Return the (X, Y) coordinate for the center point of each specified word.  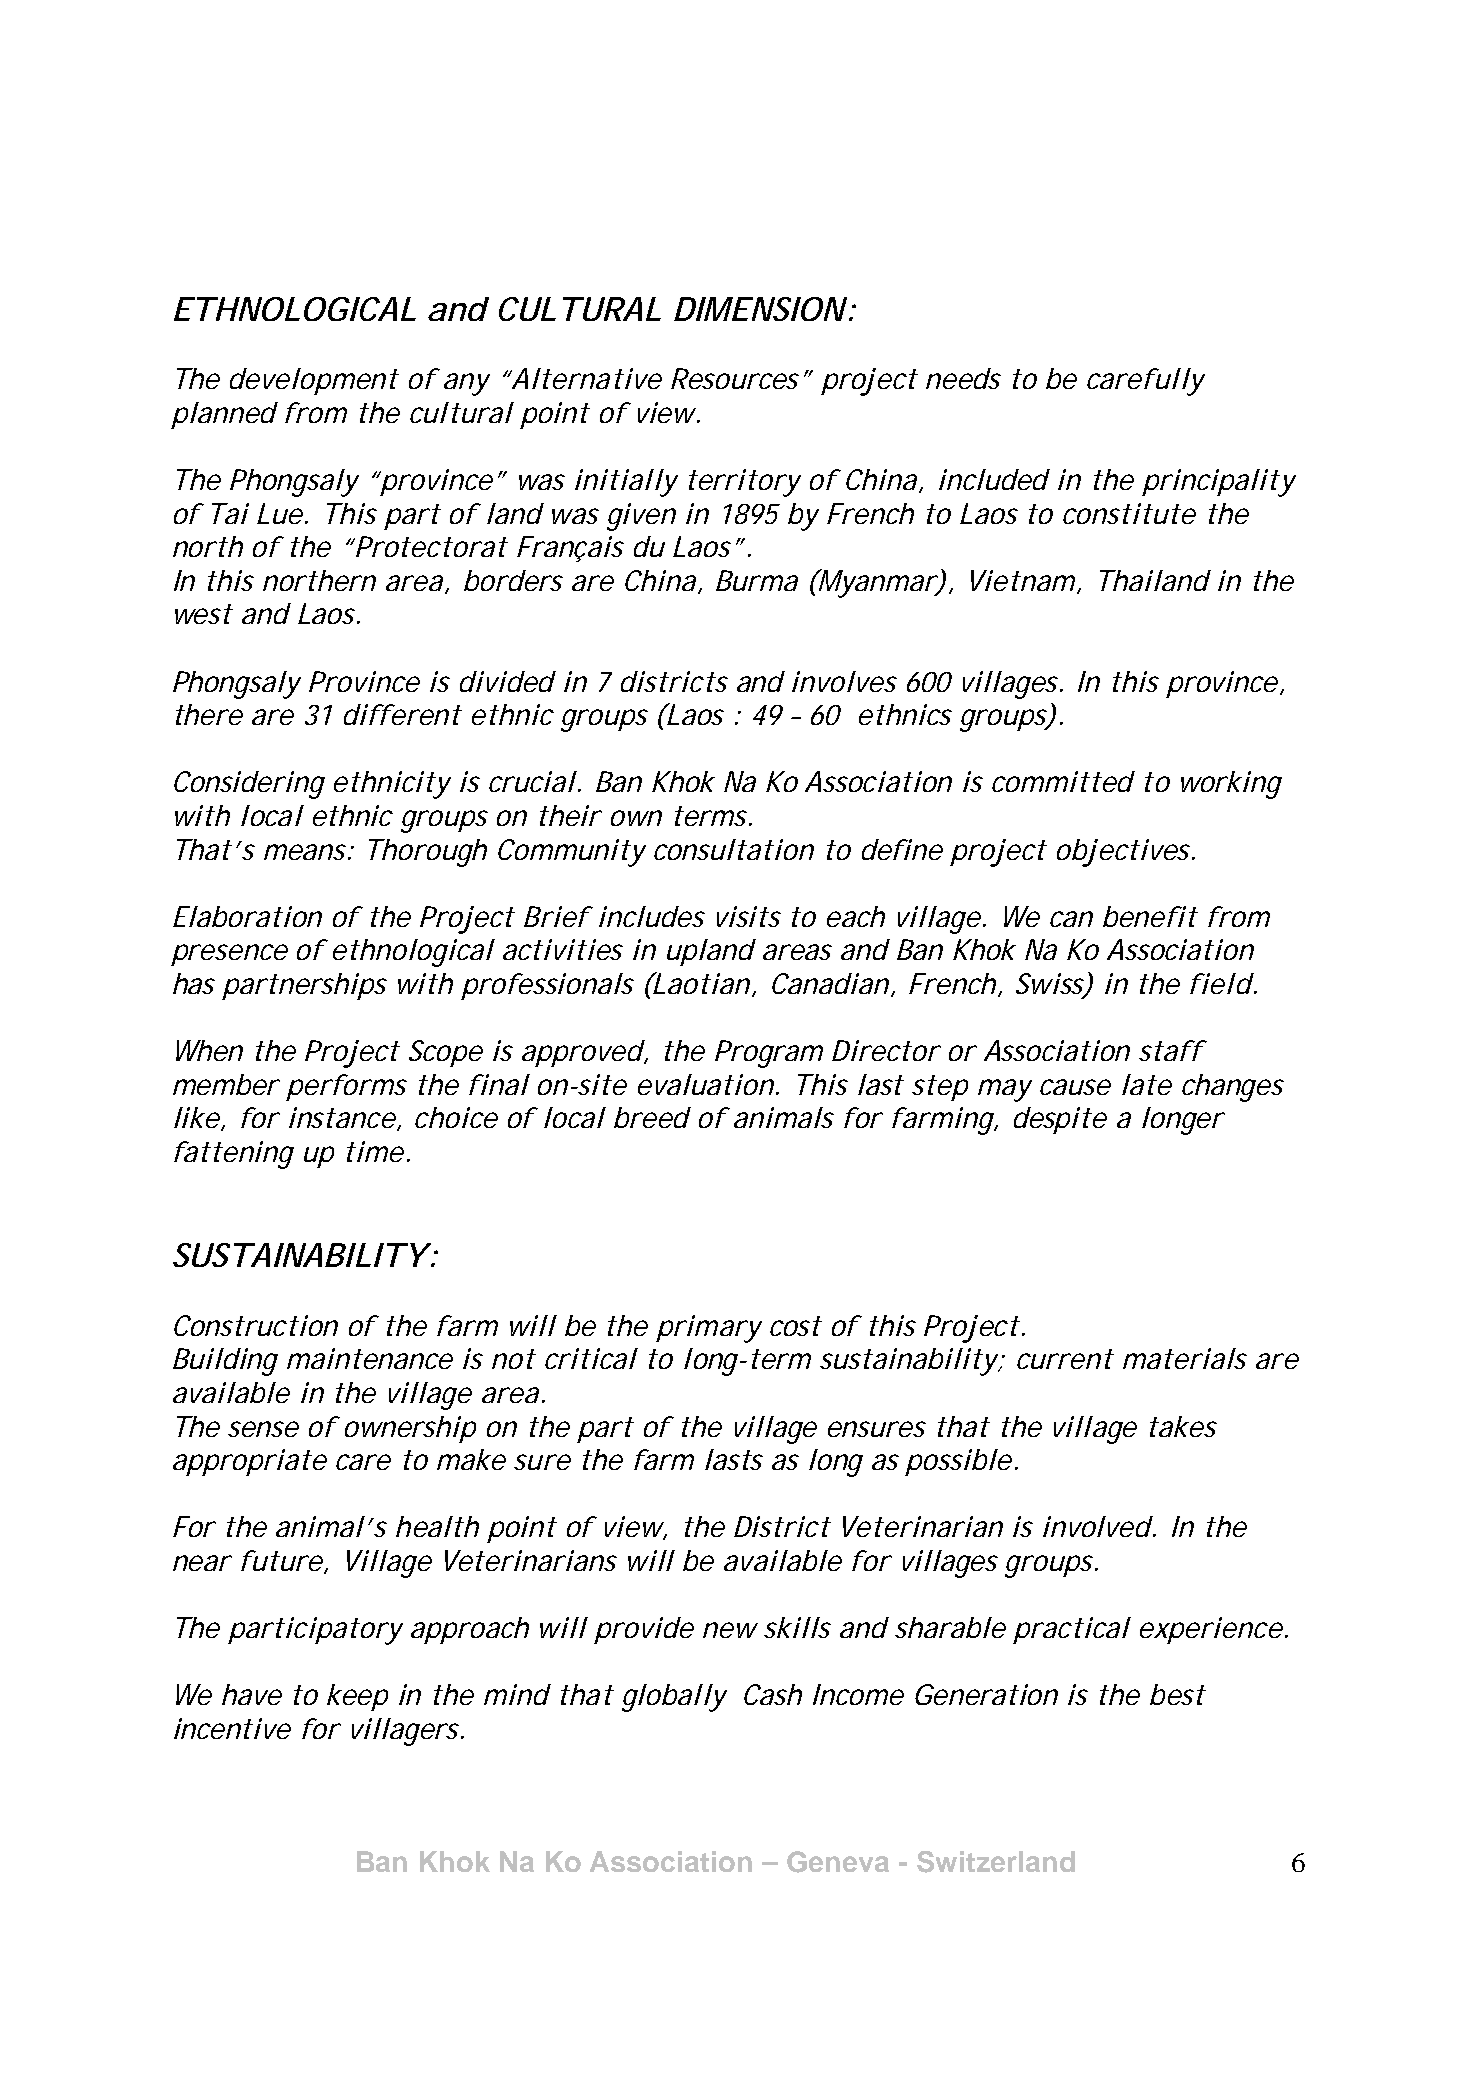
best (1177, 1694)
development (314, 381)
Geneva (838, 1862)
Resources (735, 378)
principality (1218, 483)
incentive (232, 1728)
